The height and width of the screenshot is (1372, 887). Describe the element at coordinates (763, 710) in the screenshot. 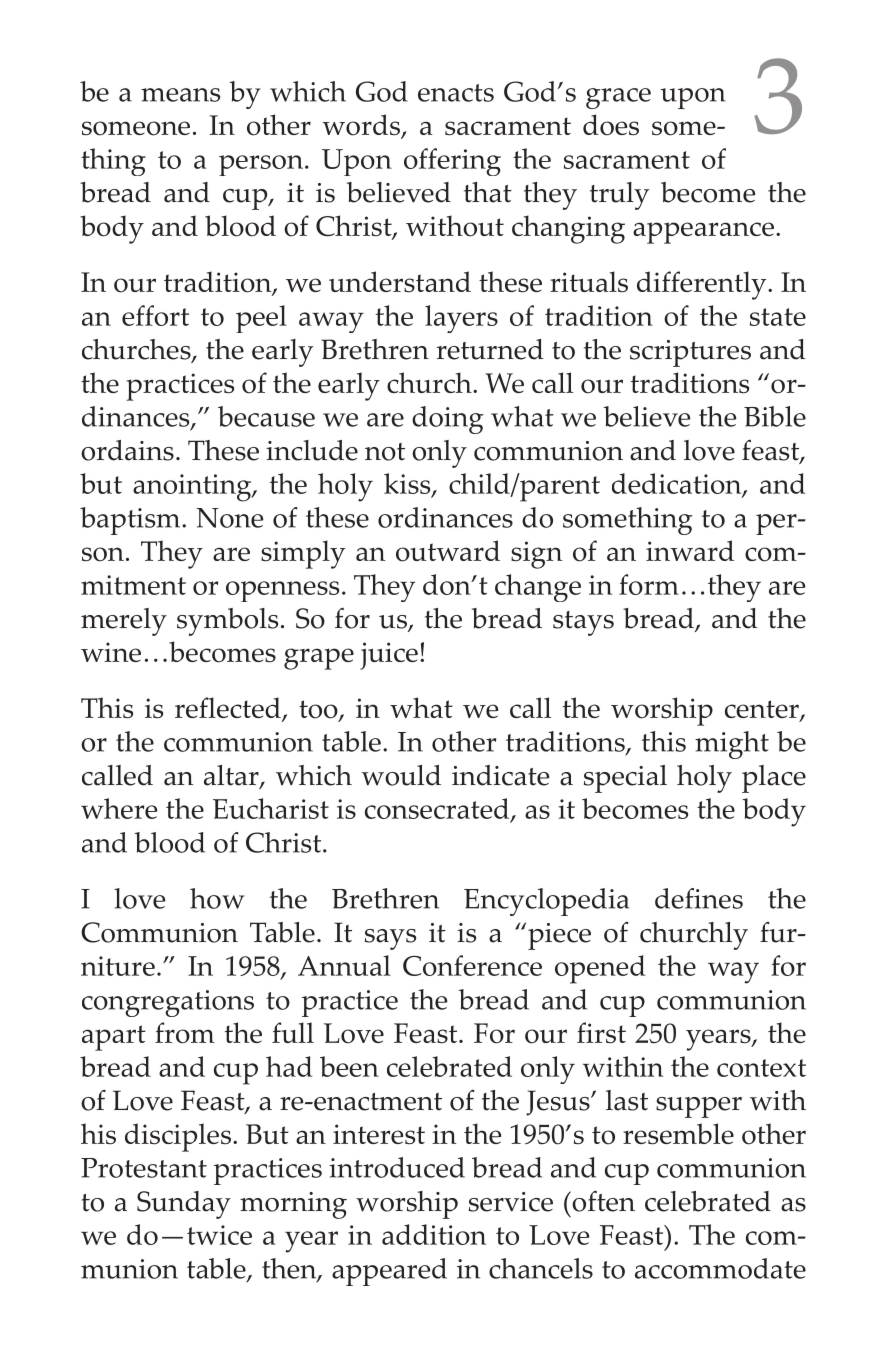

I see `center` at that location.
